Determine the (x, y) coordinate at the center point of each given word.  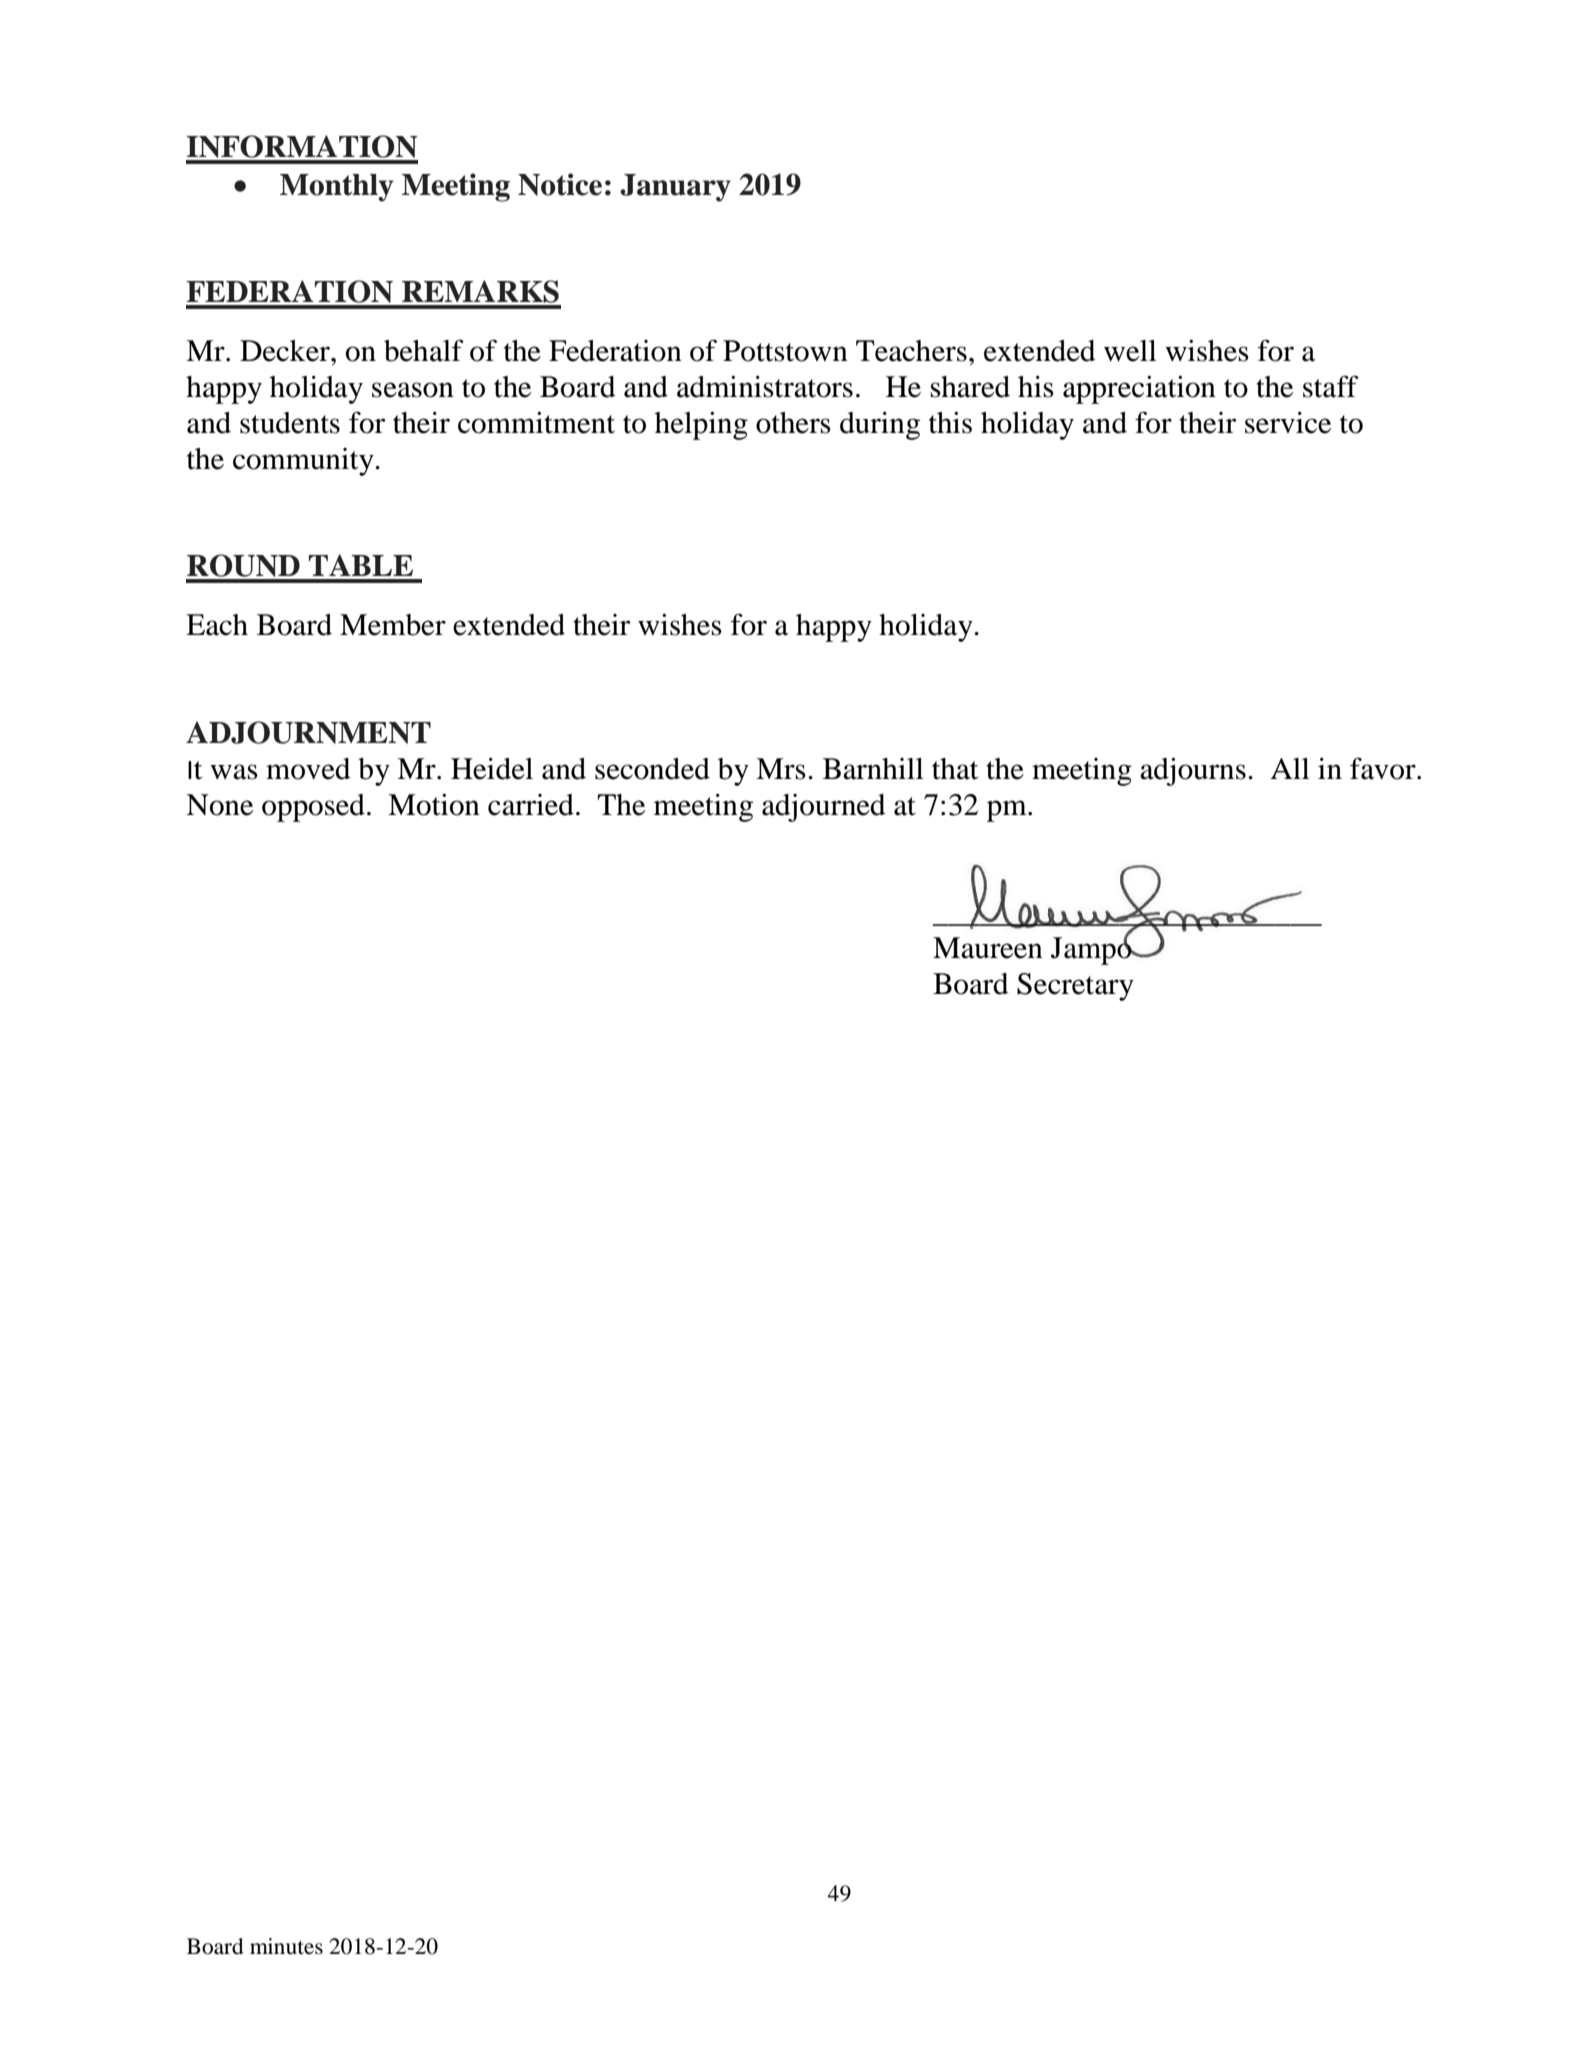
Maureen (988, 948)
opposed (313, 808)
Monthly (337, 188)
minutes (286, 1946)
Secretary (1075, 987)
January (675, 188)
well (1130, 351)
